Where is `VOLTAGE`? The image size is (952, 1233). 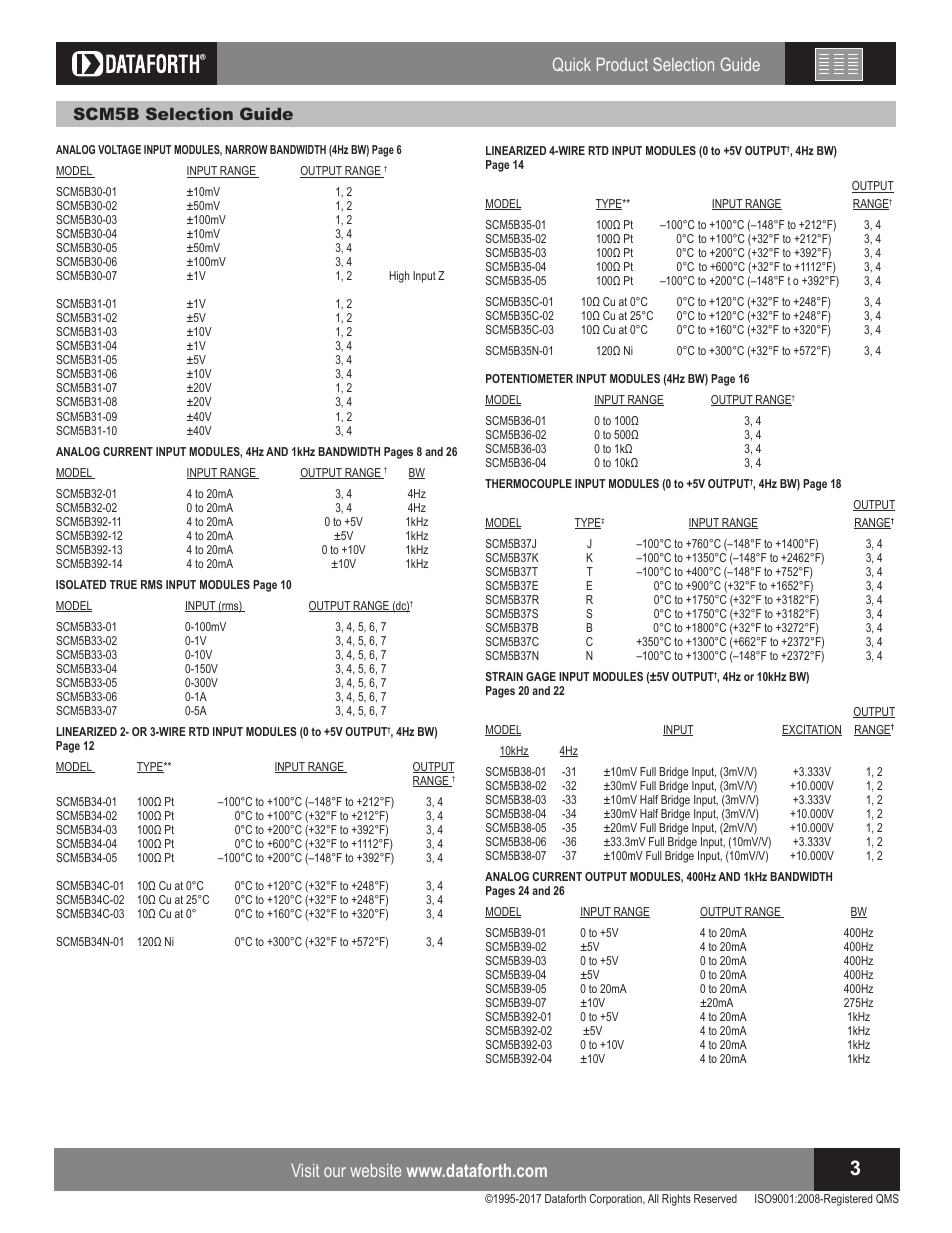 VOLTAGE is located at coordinates (119, 149).
